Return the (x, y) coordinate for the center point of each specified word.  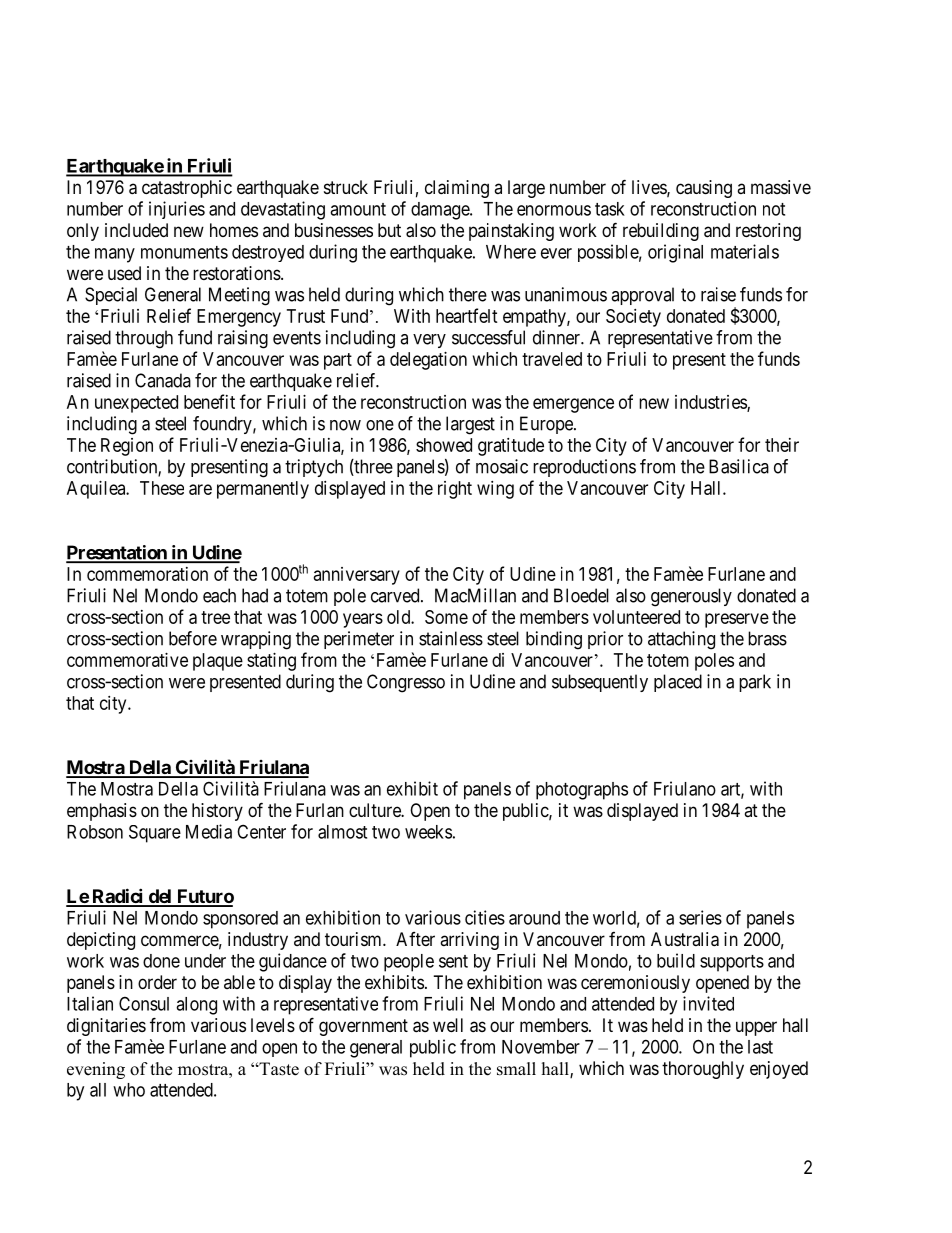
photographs (582, 791)
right (455, 490)
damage (441, 211)
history (217, 812)
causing (704, 189)
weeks (428, 832)
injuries (177, 210)
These (162, 488)
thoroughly (703, 1070)
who (129, 1090)
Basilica (739, 466)
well (448, 1025)
